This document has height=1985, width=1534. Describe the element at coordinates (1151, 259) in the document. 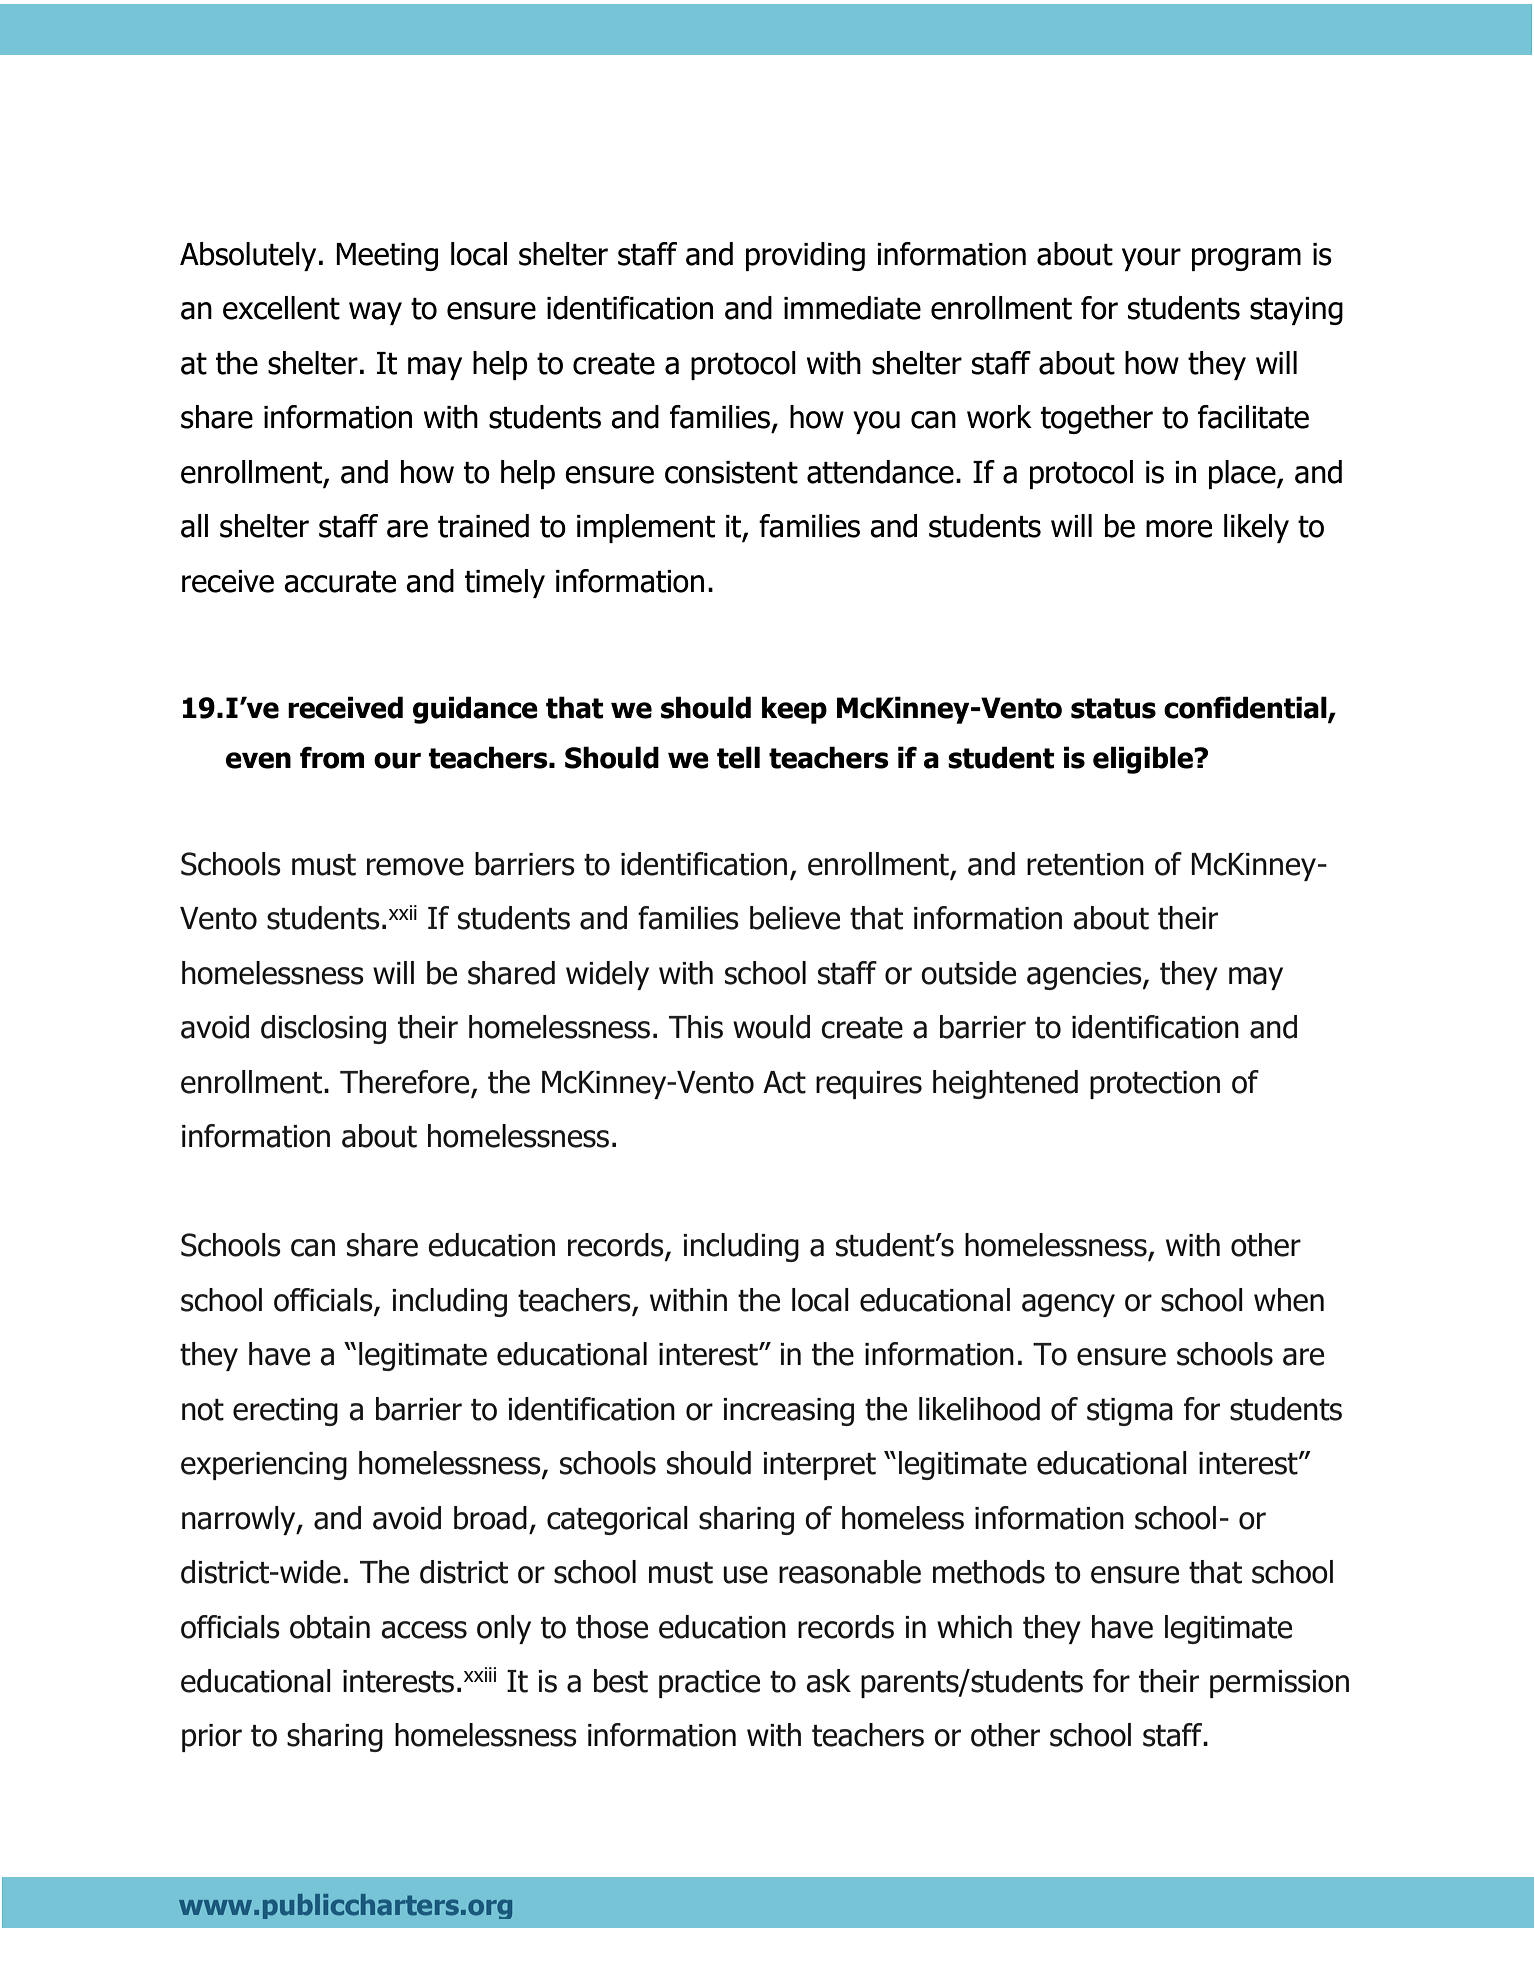

I see `your` at that location.
